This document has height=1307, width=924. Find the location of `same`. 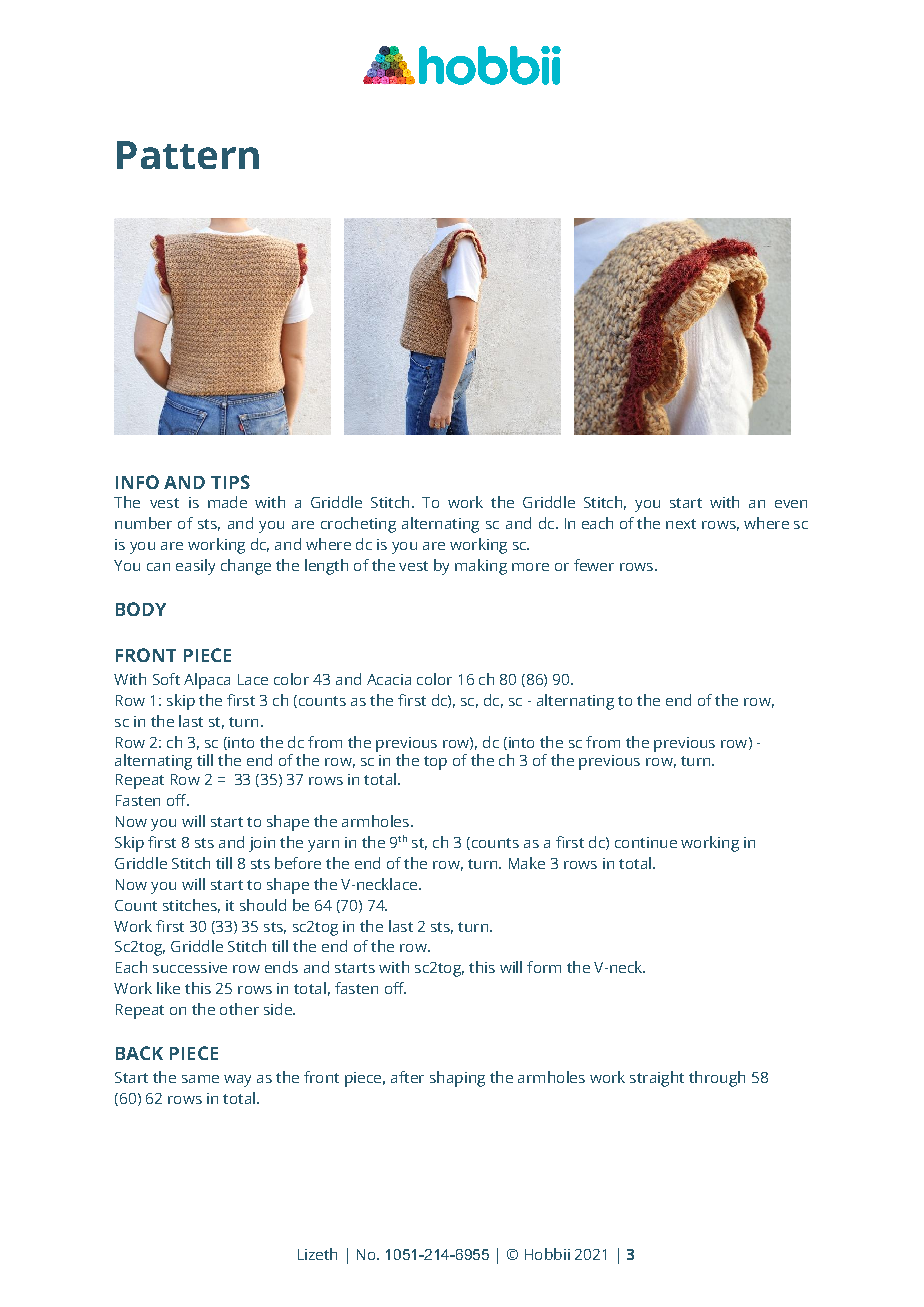

same is located at coordinates (200, 1079).
